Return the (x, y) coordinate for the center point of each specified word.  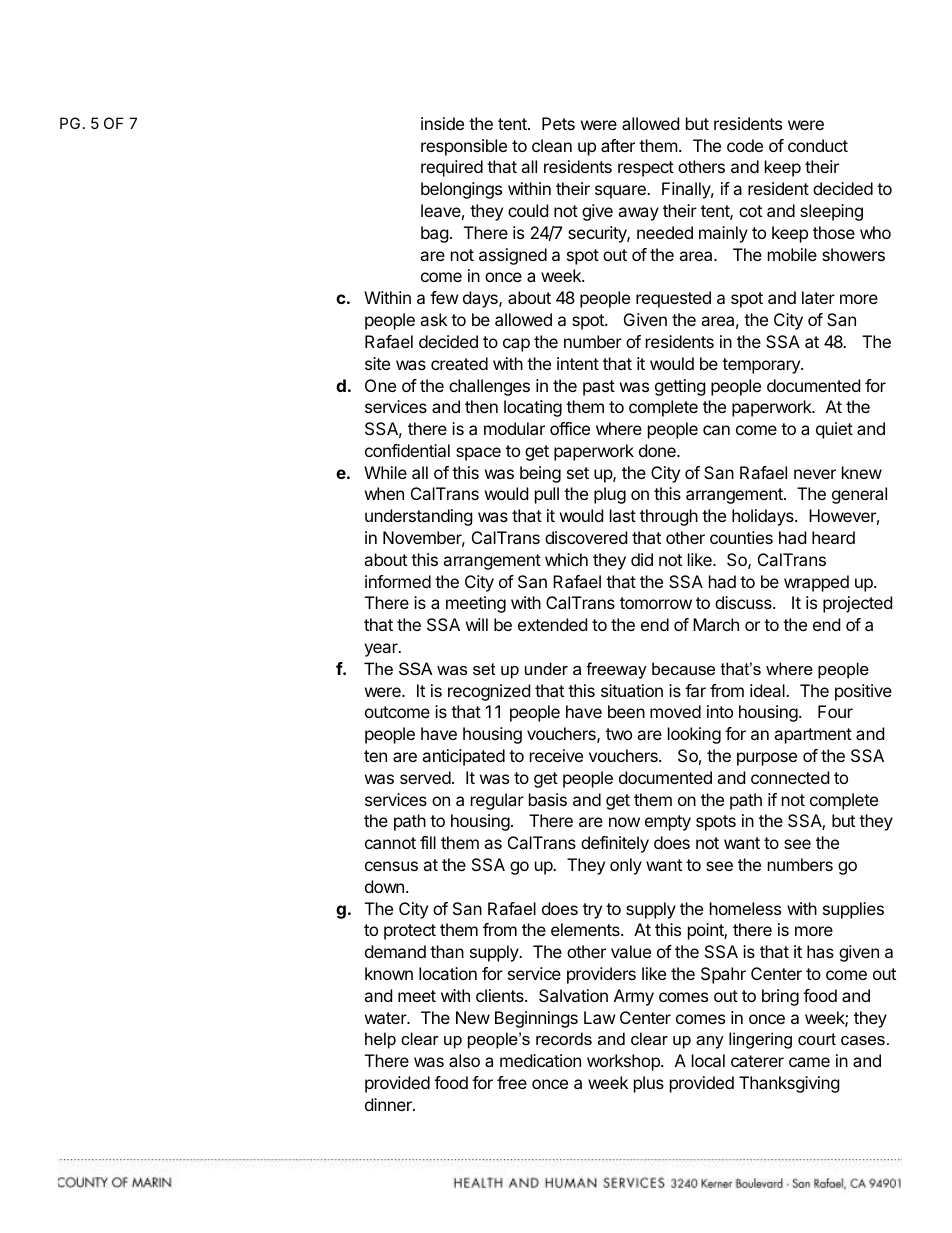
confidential (407, 450)
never (815, 474)
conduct (818, 145)
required (452, 168)
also (464, 1060)
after (618, 145)
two (619, 734)
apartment (813, 736)
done (658, 450)
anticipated (463, 757)
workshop (624, 1062)
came (809, 1062)
